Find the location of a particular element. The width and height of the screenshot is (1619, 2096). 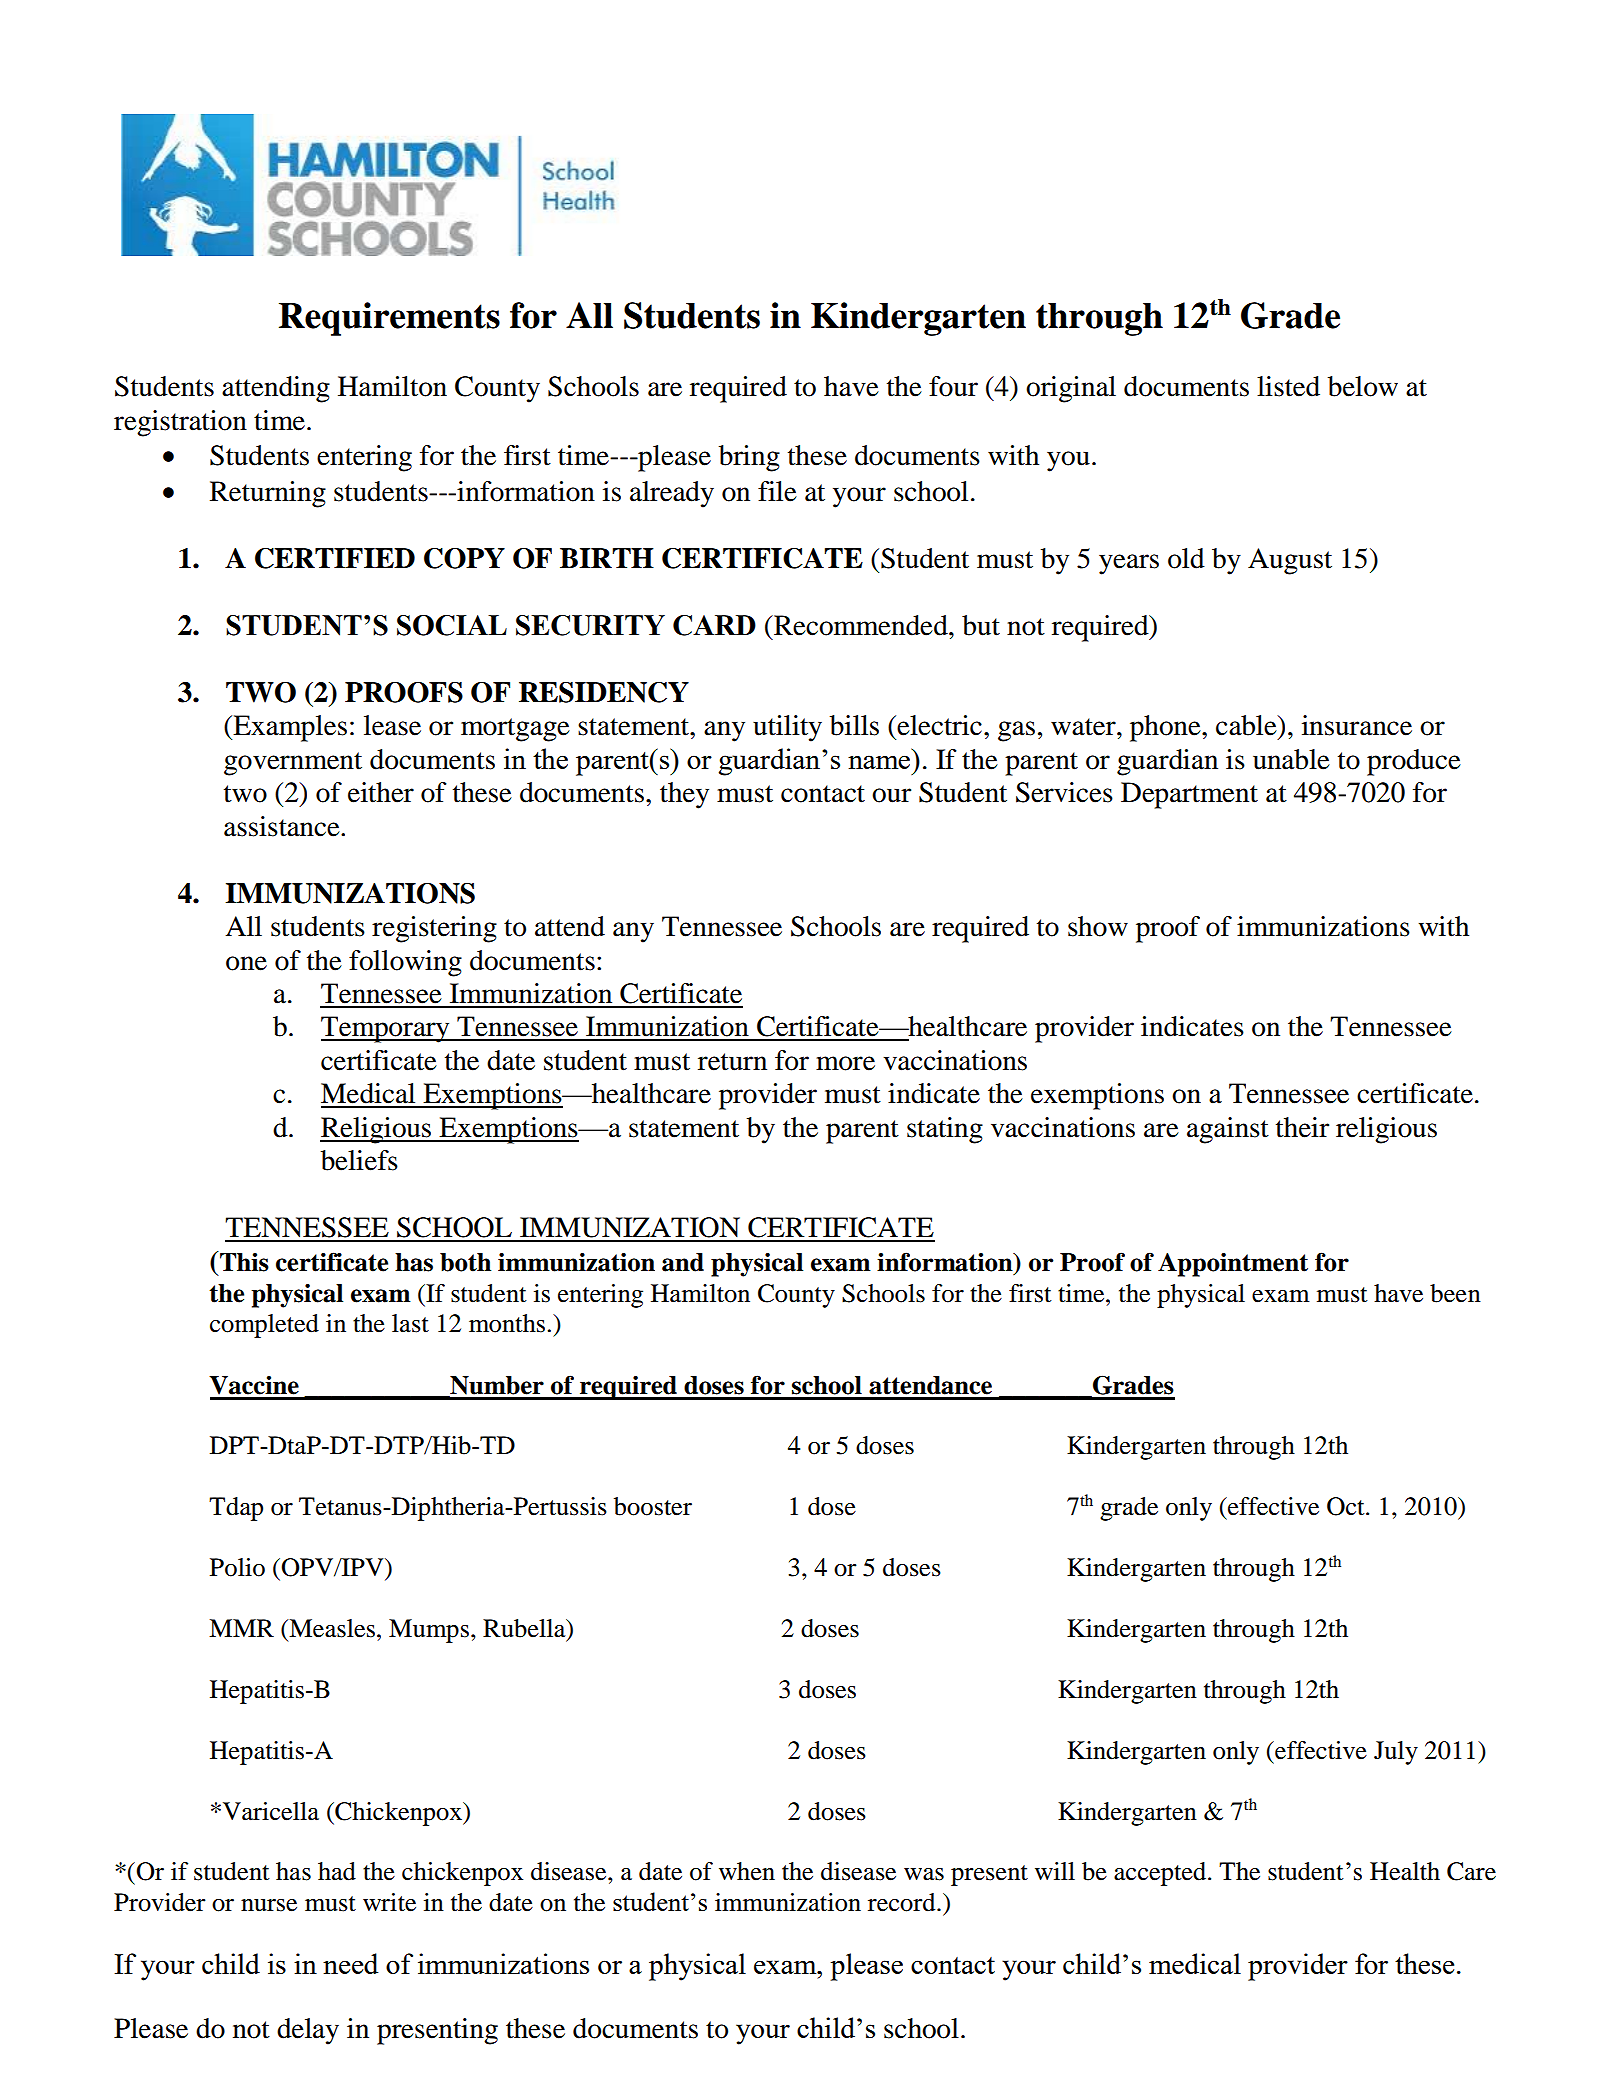

listed is located at coordinates (1288, 386).
